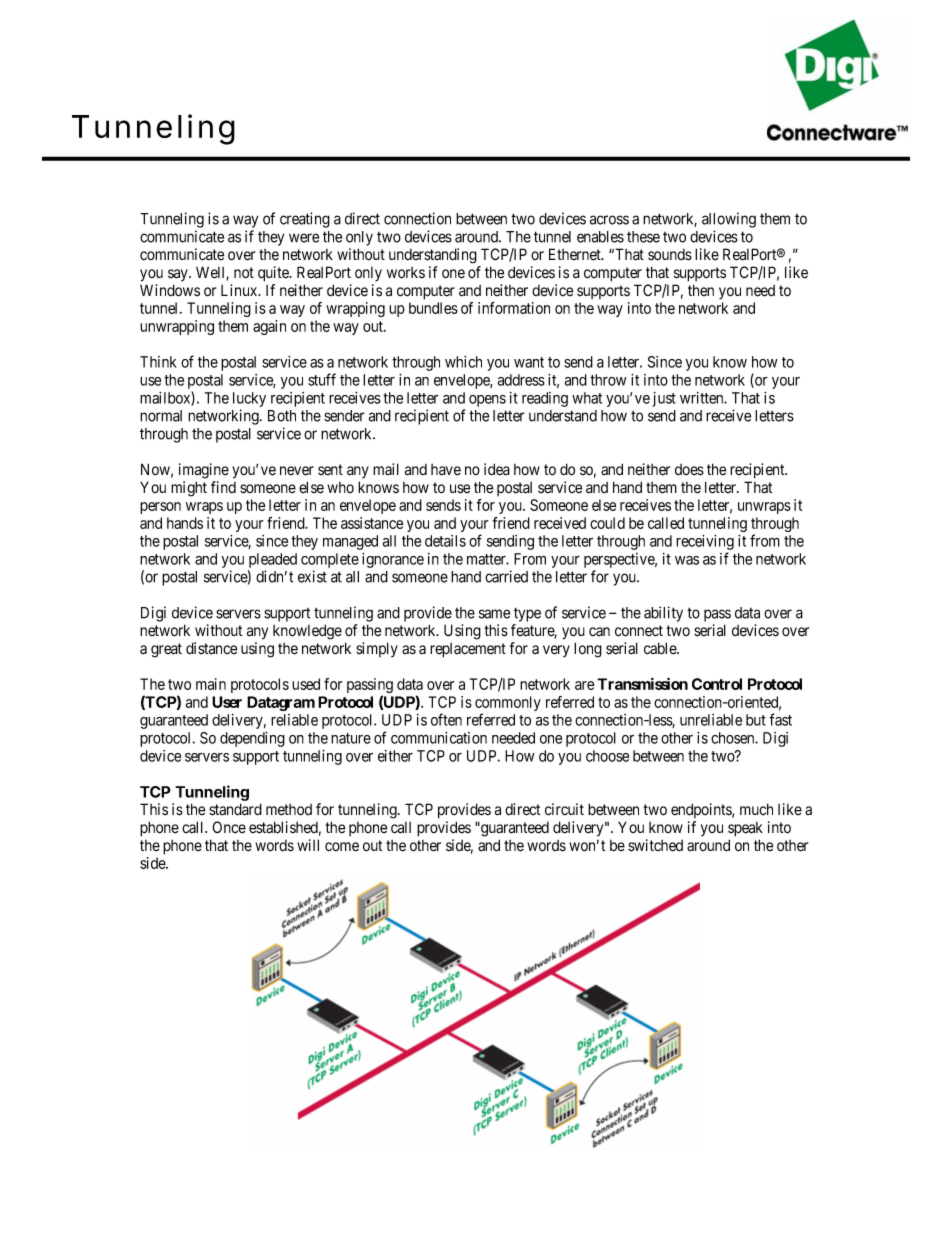 Image resolution: width=952 pixels, height=1233 pixels. What do you see at coordinates (229, 827) in the page?
I see `Once` at bounding box center [229, 827].
